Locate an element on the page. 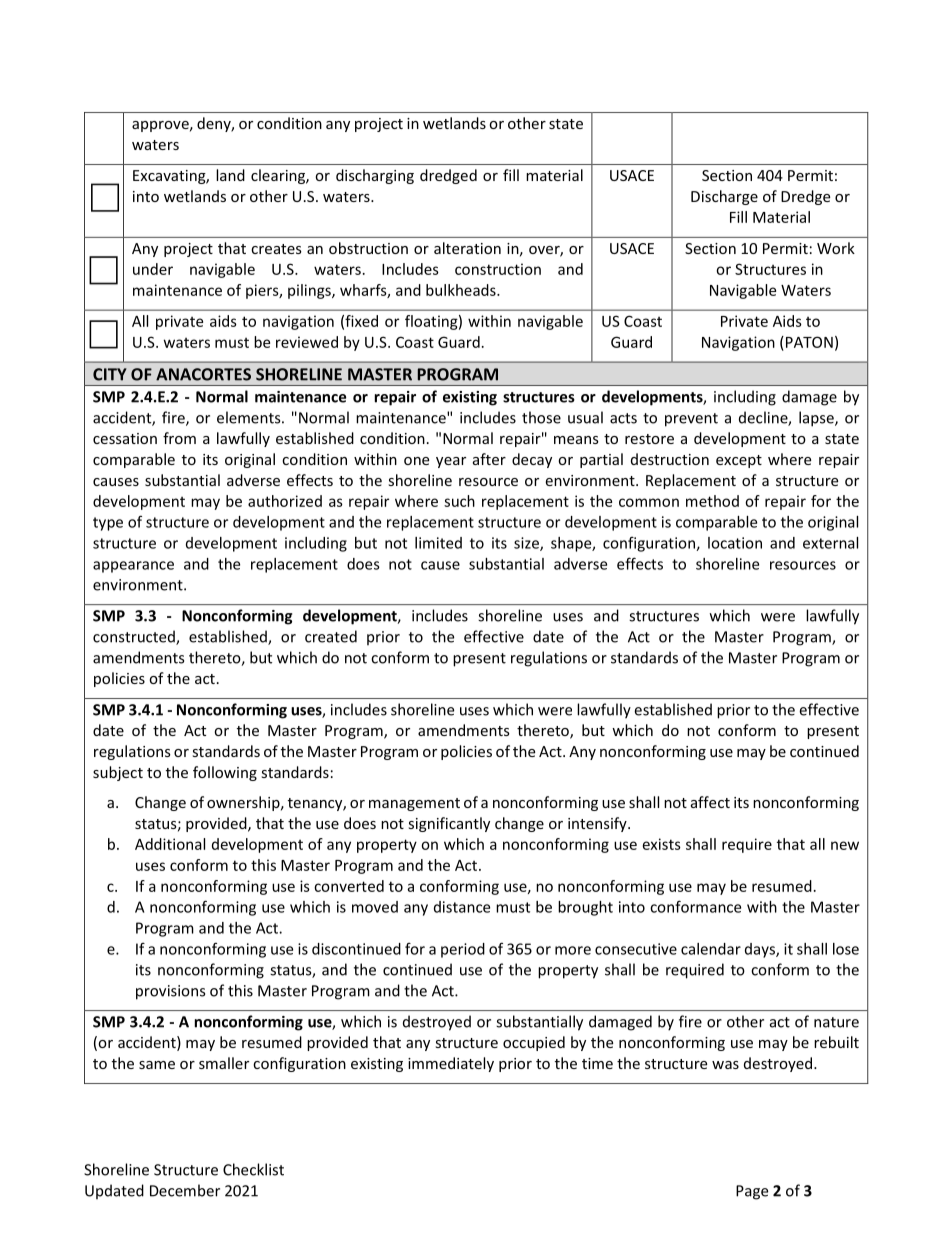  constructed is located at coordinates (135, 637).
